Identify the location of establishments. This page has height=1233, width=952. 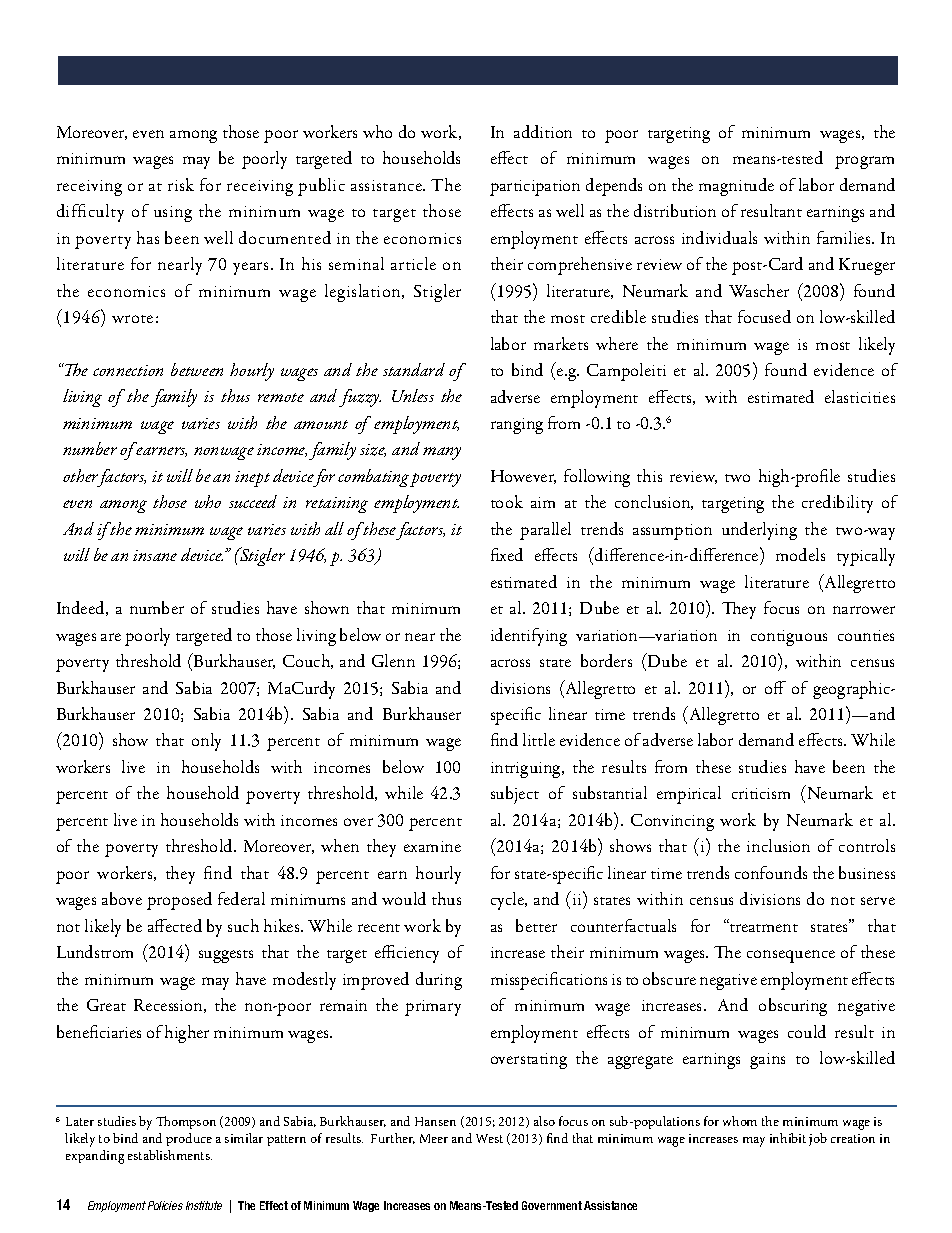
(170, 1155).
